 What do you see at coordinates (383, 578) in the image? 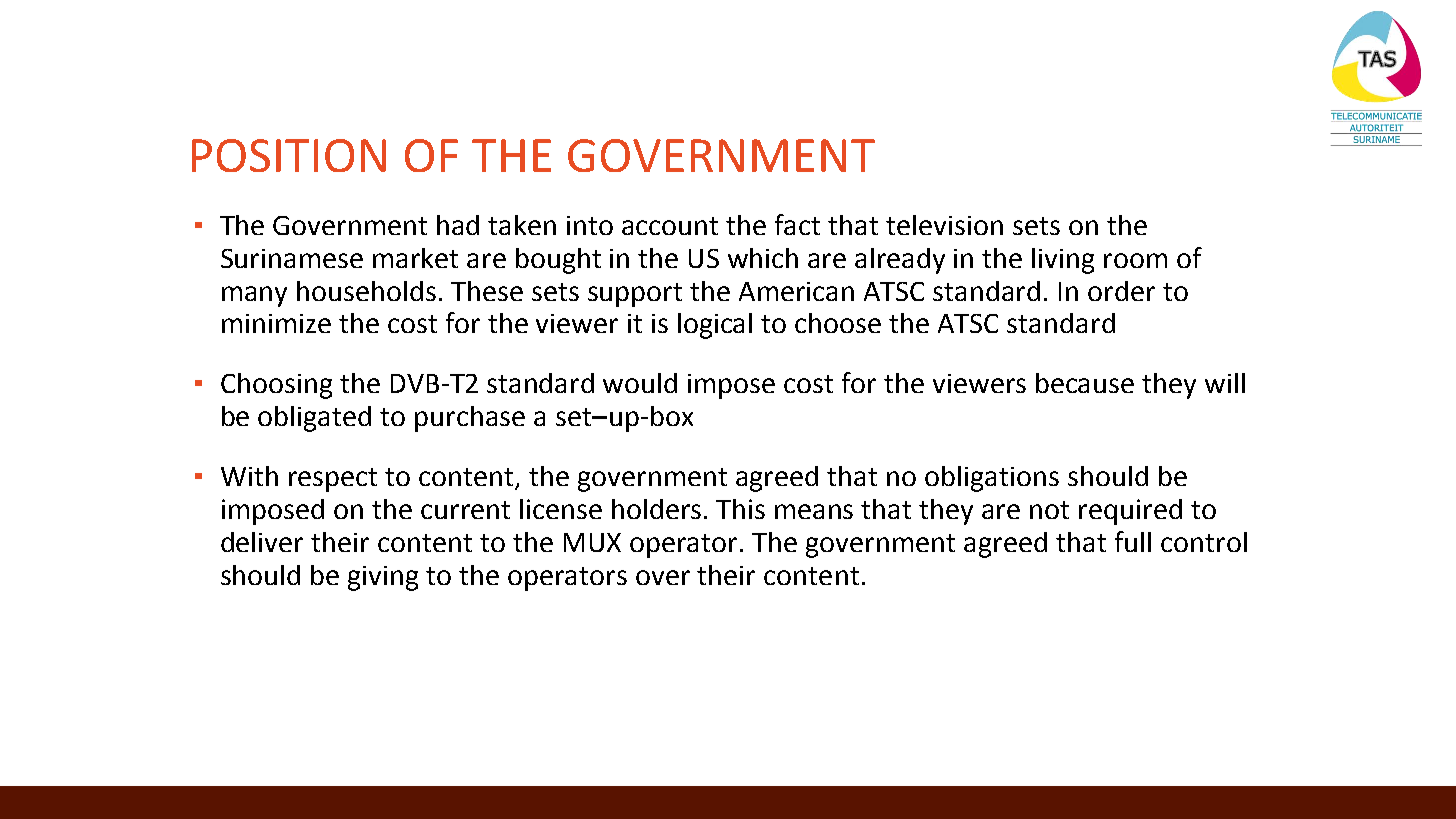
I see `giving` at bounding box center [383, 578].
